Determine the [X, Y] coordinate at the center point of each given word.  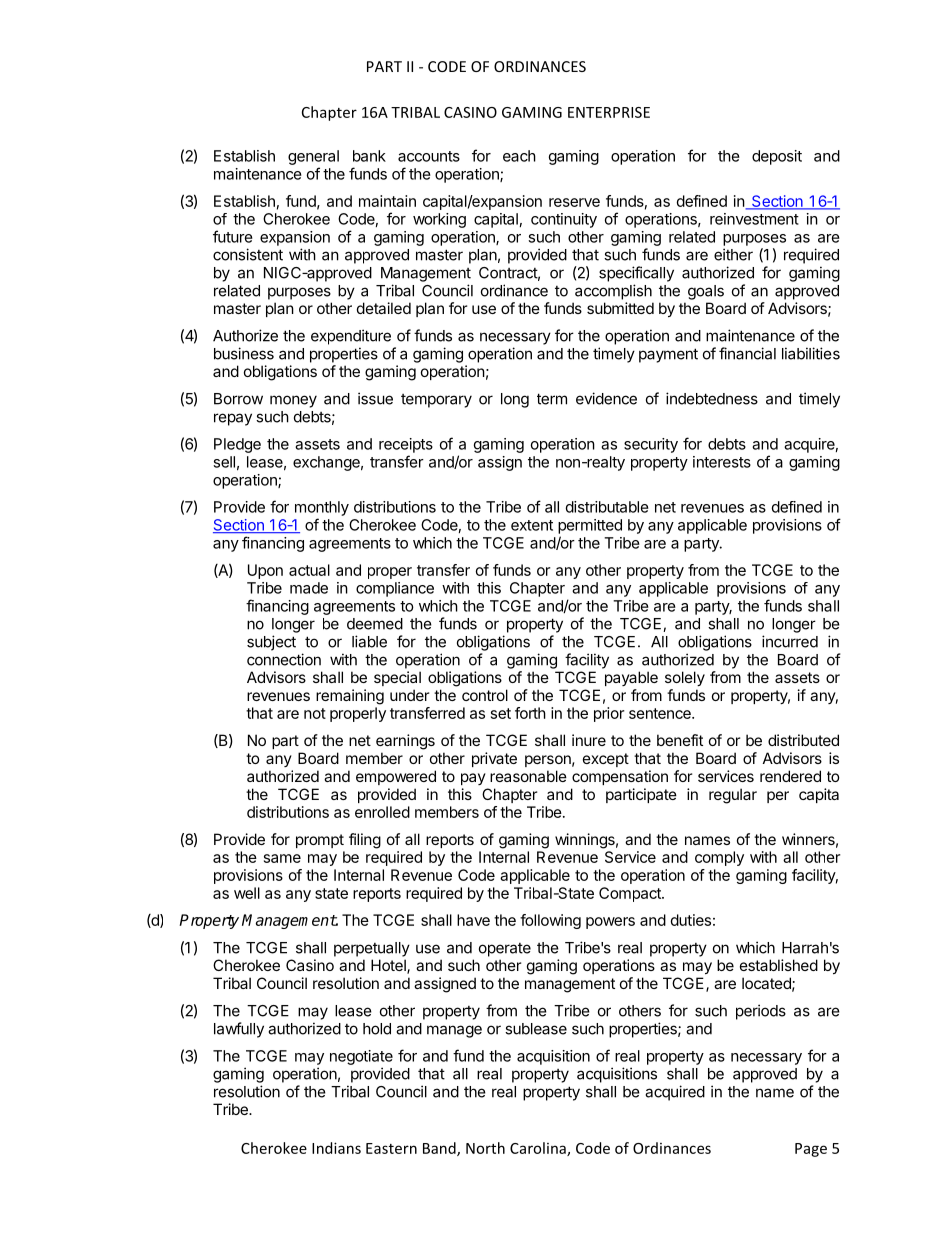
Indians [336, 1148]
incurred [790, 641]
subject [271, 643]
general [313, 157]
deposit [777, 157]
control [485, 695]
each [519, 156]
